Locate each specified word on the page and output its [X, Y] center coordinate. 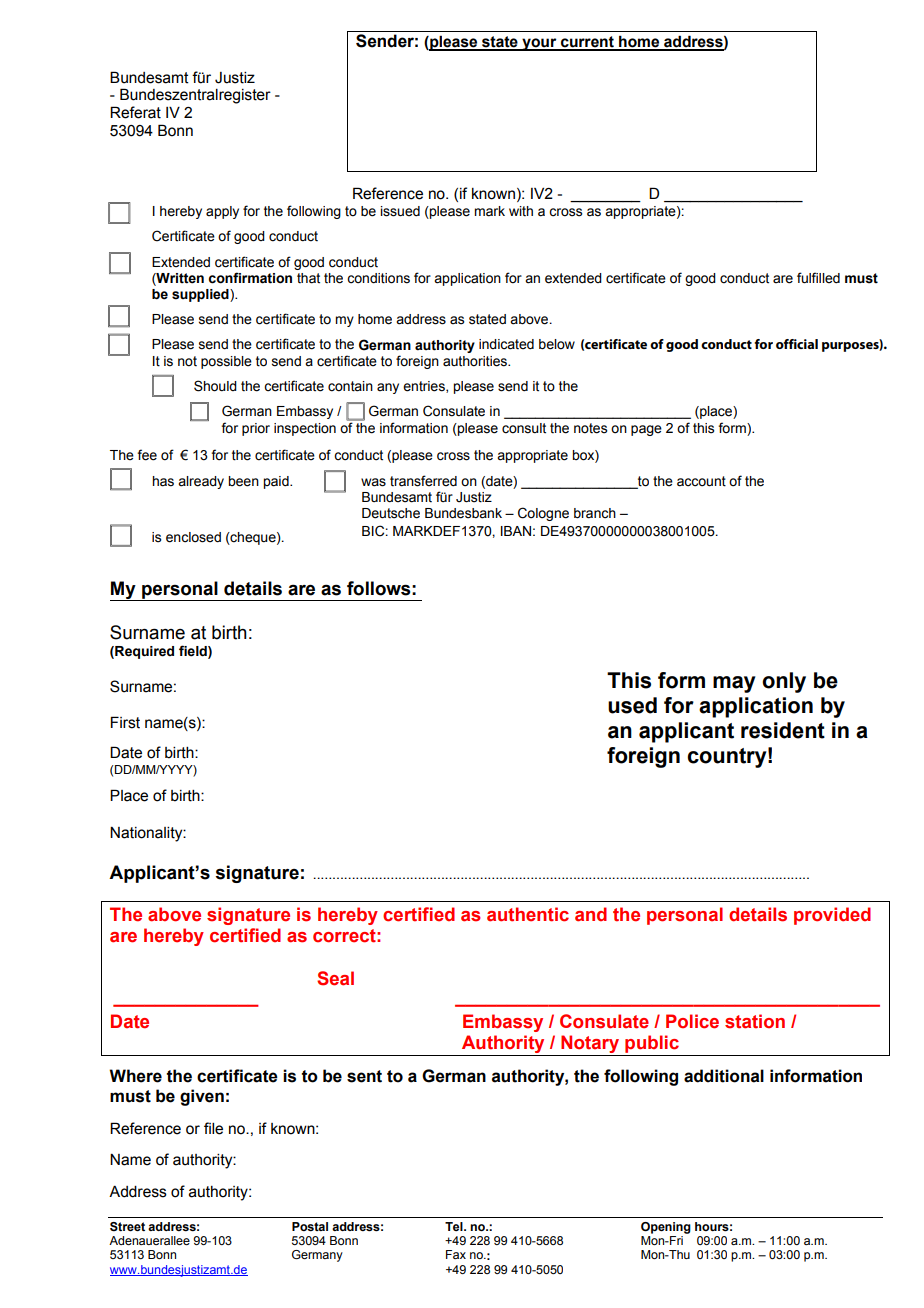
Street [127, 1226]
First [125, 722]
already [201, 482]
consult [524, 428]
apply [222, 212]
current [587, 43]
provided [832, 916]
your [539, 44]
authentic [528, 914]
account [701, 481]
